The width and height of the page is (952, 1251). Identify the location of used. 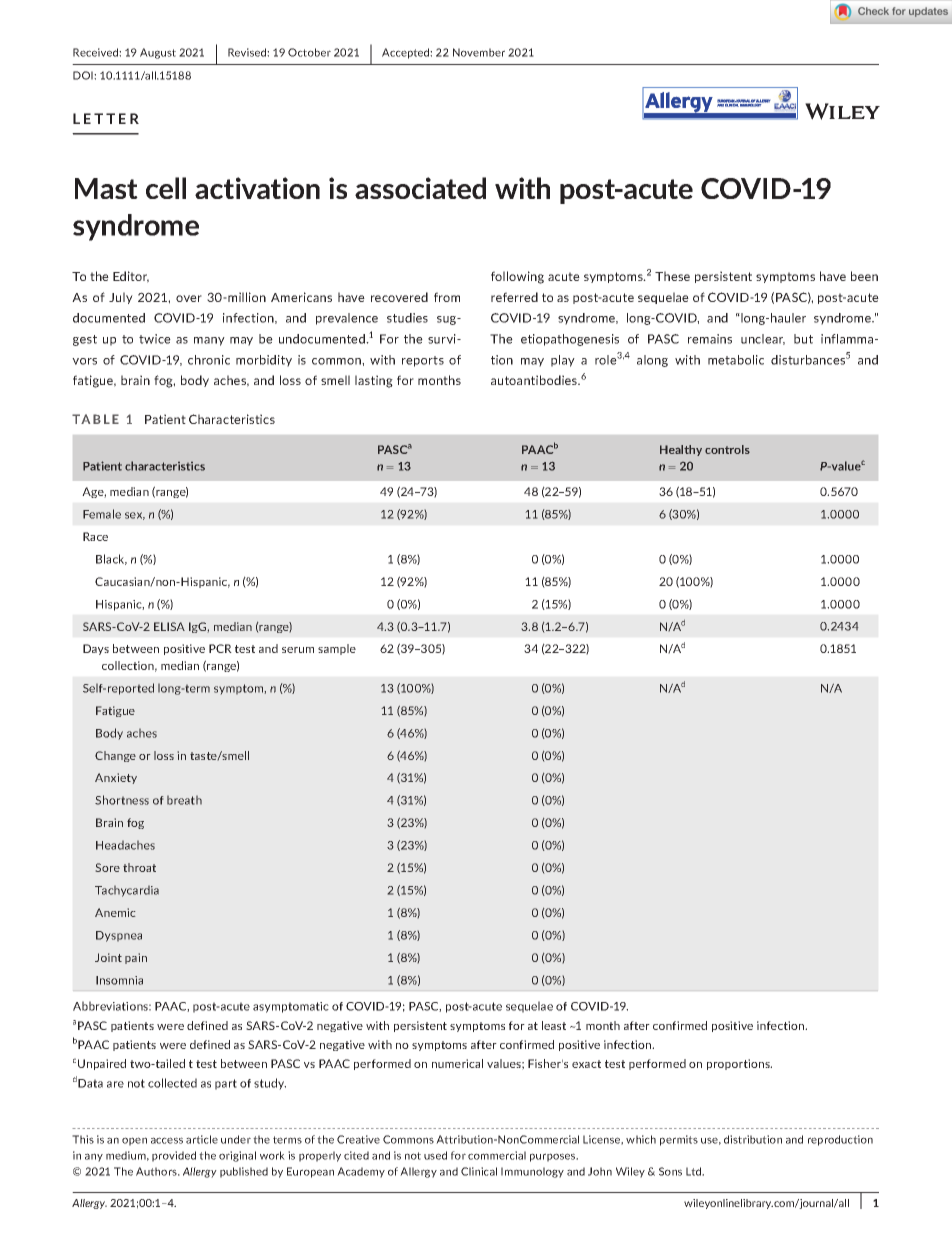
(435, 1155).
